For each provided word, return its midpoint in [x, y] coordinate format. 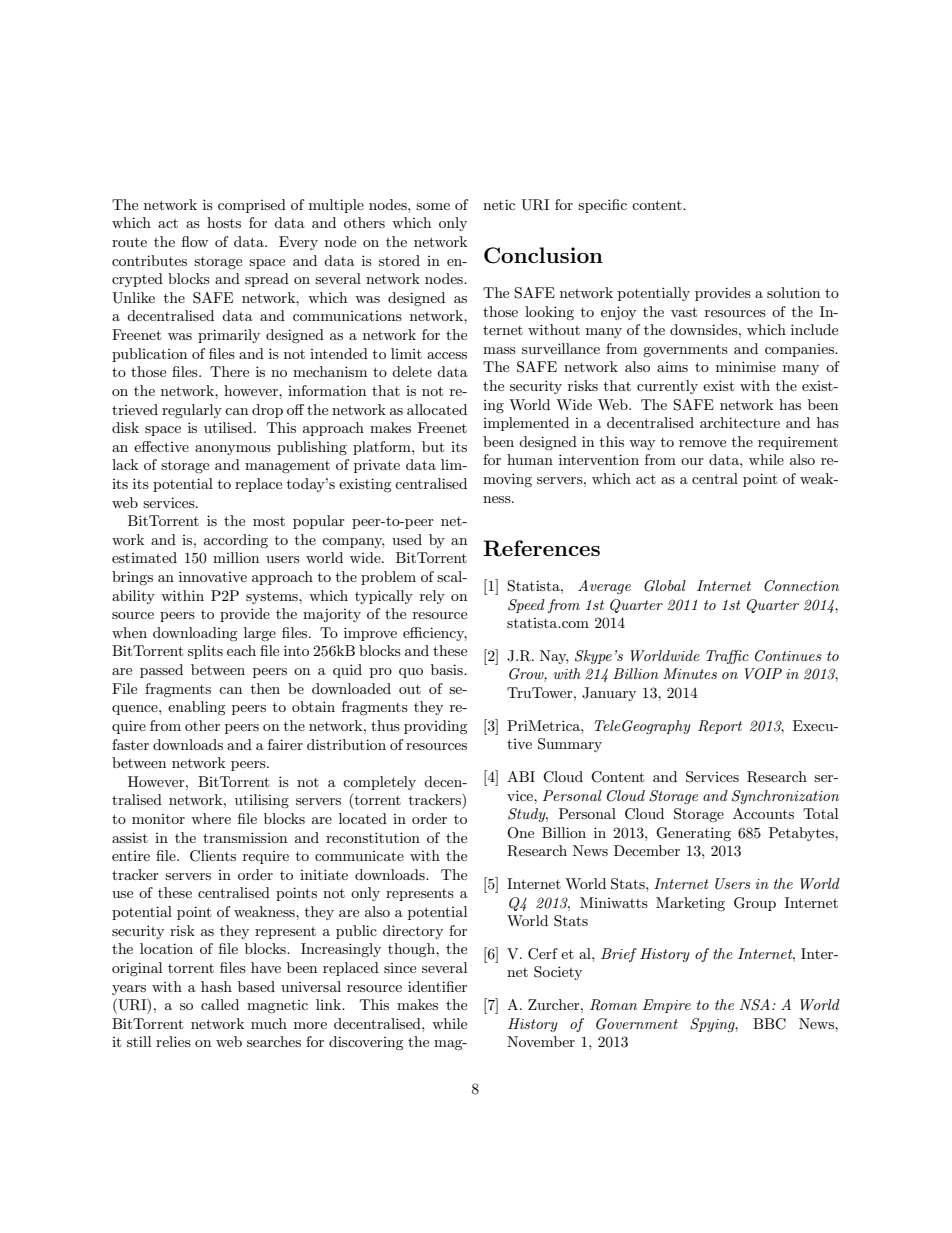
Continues [788, 656]
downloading [195, 634]
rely [432, 597]
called [220, 1004]
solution [793, 292]
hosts [224, 222]
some [433, 206]
